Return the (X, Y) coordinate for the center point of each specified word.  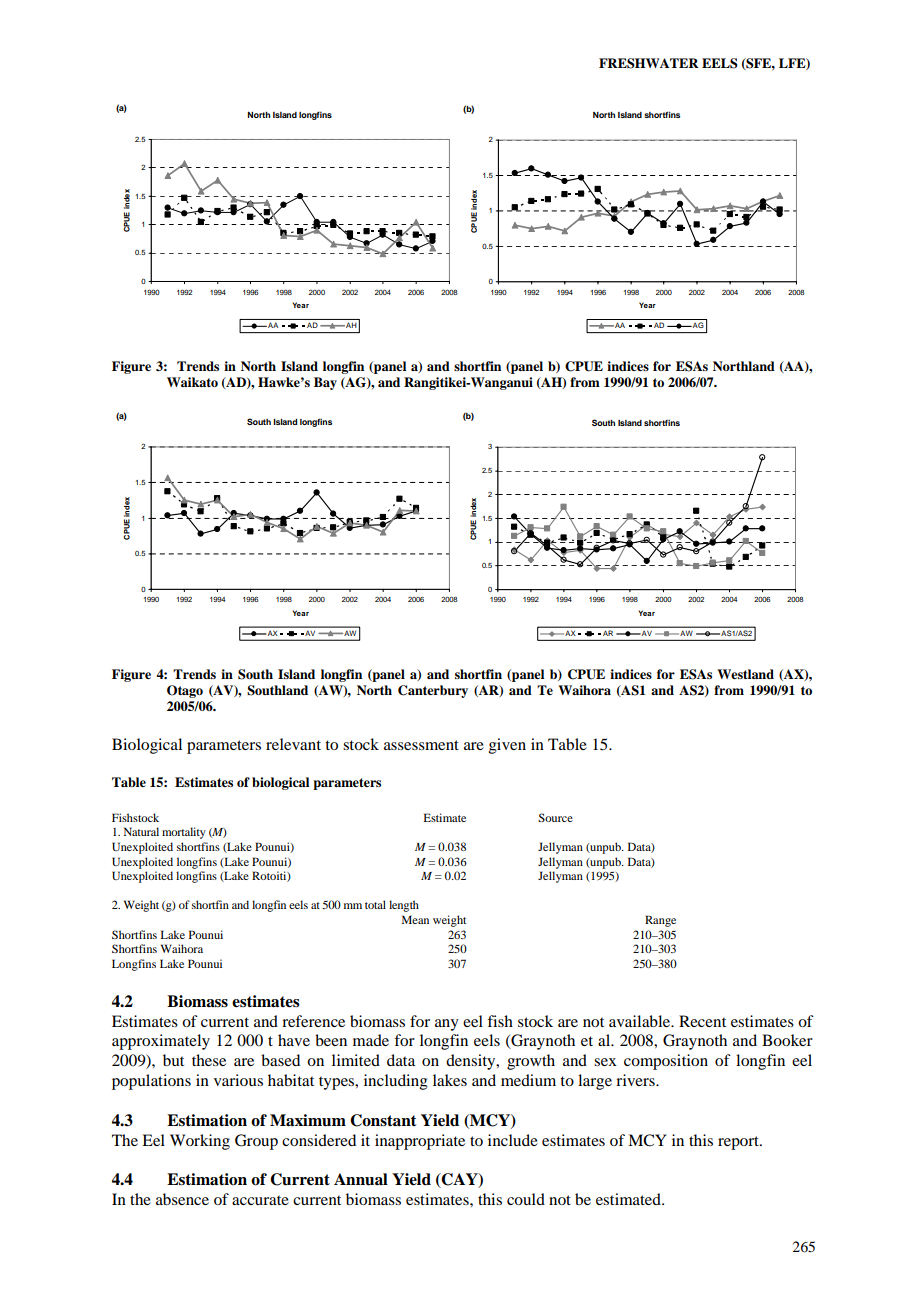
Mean (415, 919)
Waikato (192, 382)
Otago (185, 691)
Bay (325, 383)
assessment (421, 745)
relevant (293, 744)
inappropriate (420, 1142)
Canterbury (433, 691)
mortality (184, 833)
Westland (745, 674)
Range (660, 921)
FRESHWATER (649, 63)
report (739, 1143)
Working (200, 1142)
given (507, 746)
